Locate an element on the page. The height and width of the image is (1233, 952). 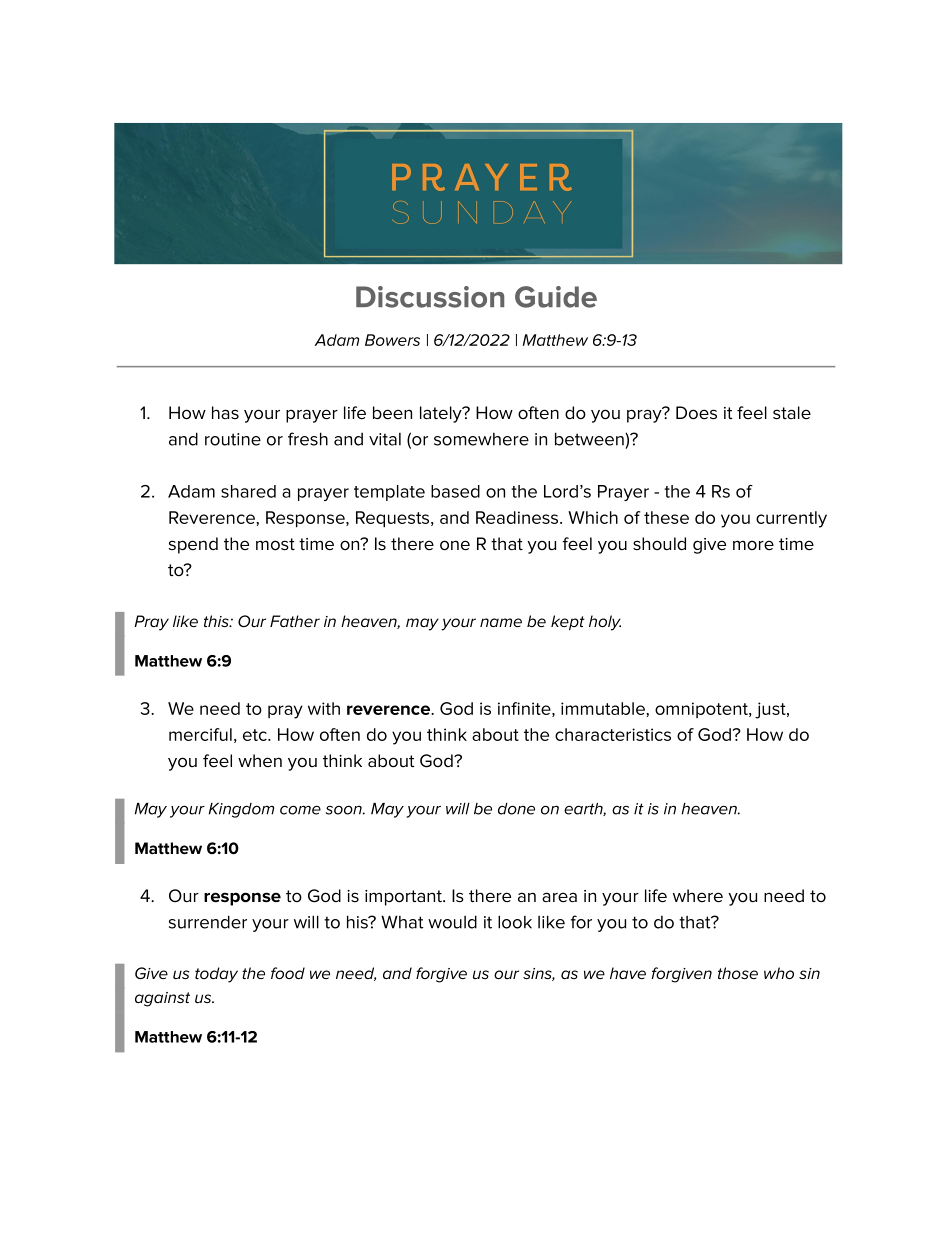
Discussion is located at coordinates (430, 297).
